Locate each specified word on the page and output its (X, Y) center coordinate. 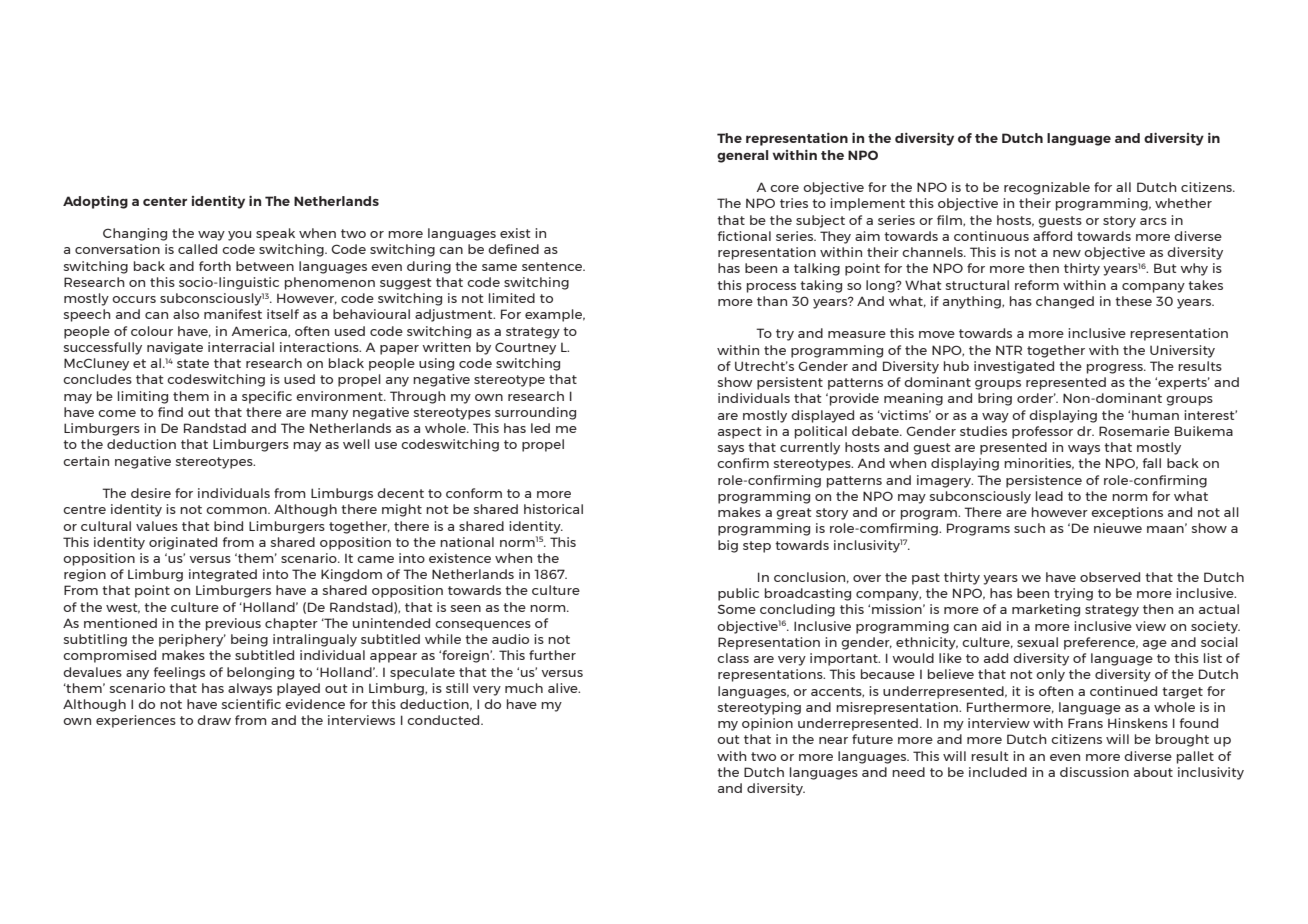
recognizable (1047, 188)
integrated (223, 575)
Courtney (525, 348)
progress (1116, 369)
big (728, 546)
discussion (1094, 772)
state (193, 363)
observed (1110, 577)
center (165, 201)
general (742, 156)
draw (214, 720)
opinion (767, 724)
